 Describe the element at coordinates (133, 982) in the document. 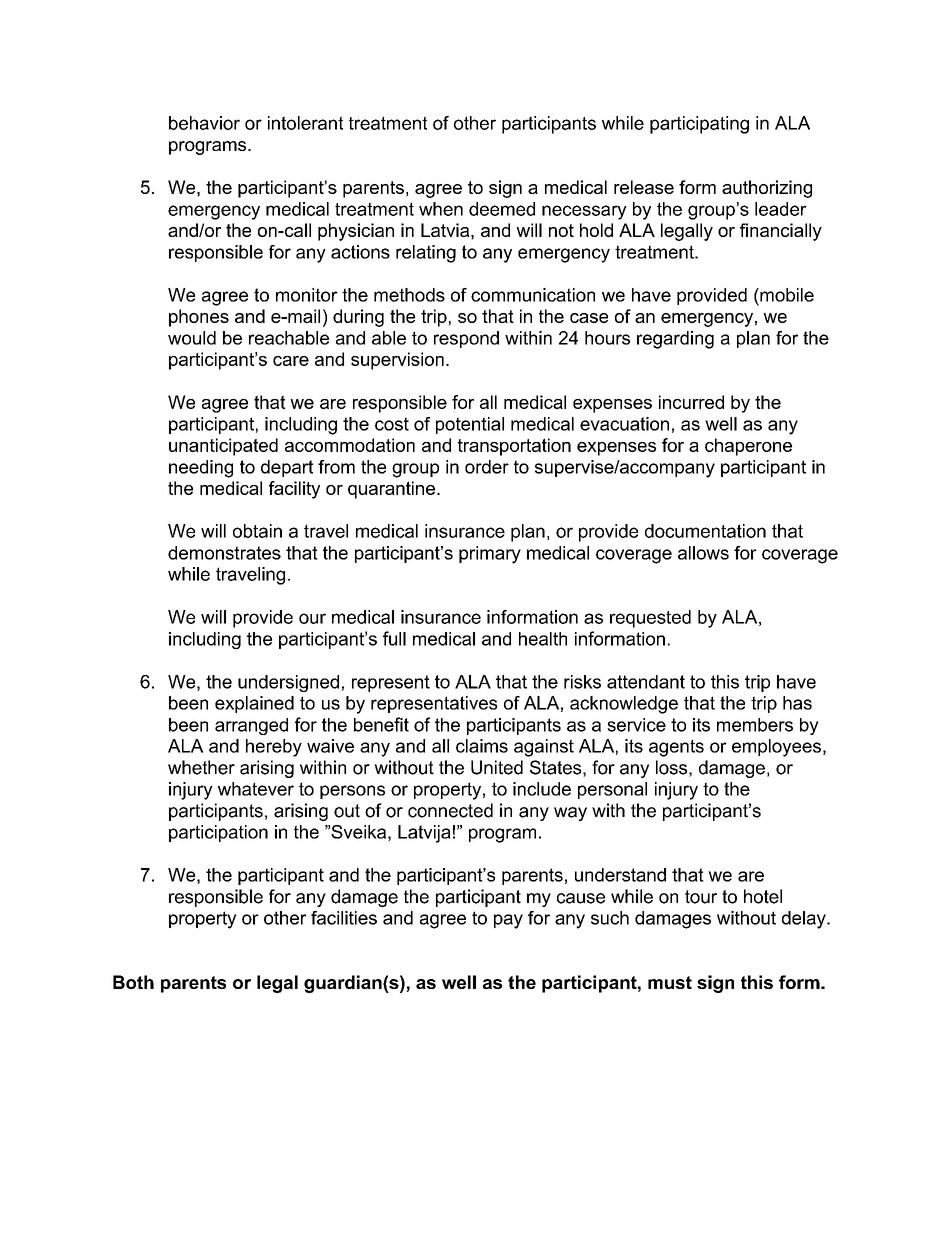

I see `Both` at that location.
